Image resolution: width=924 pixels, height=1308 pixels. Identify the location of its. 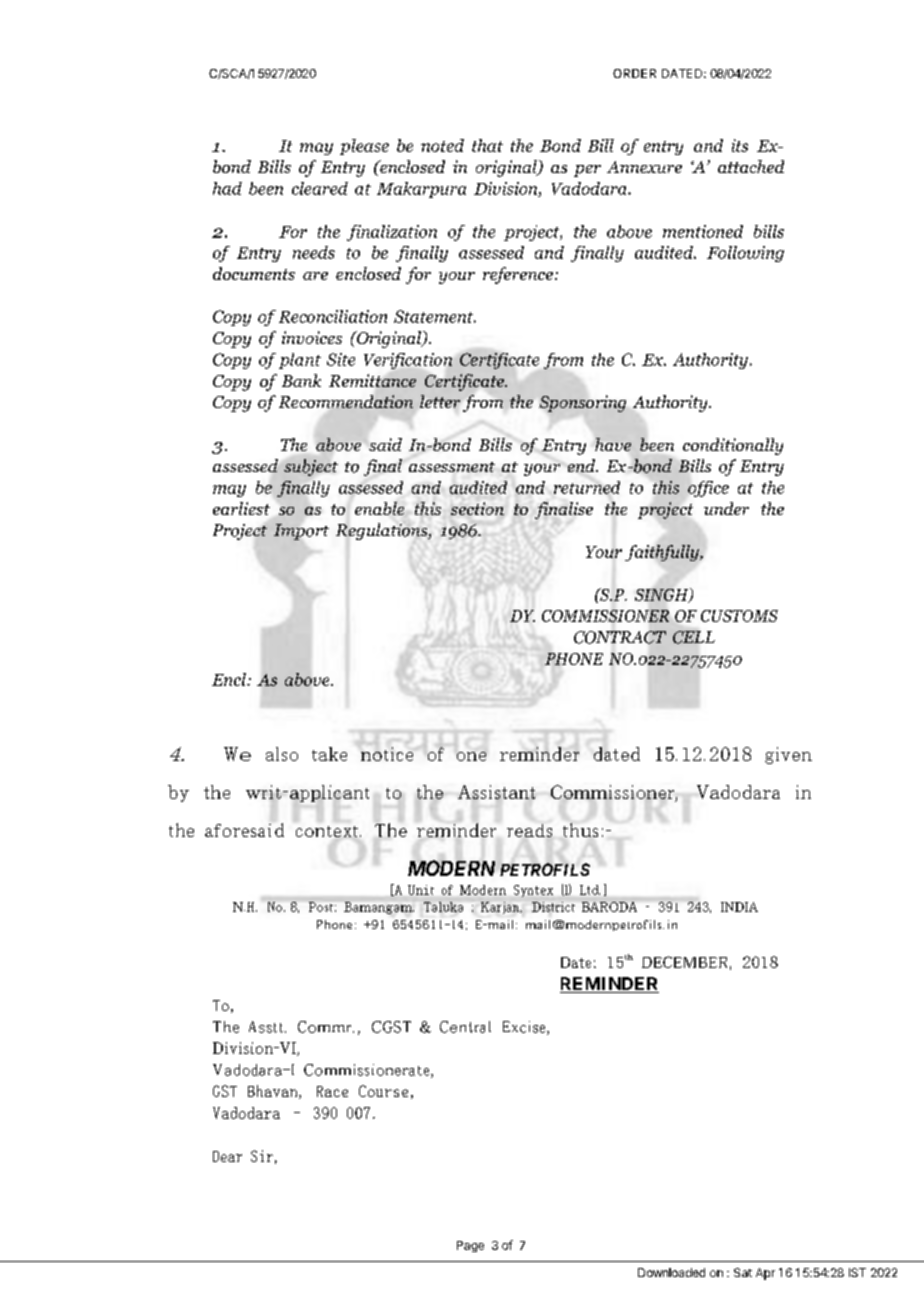
(740, 145).
